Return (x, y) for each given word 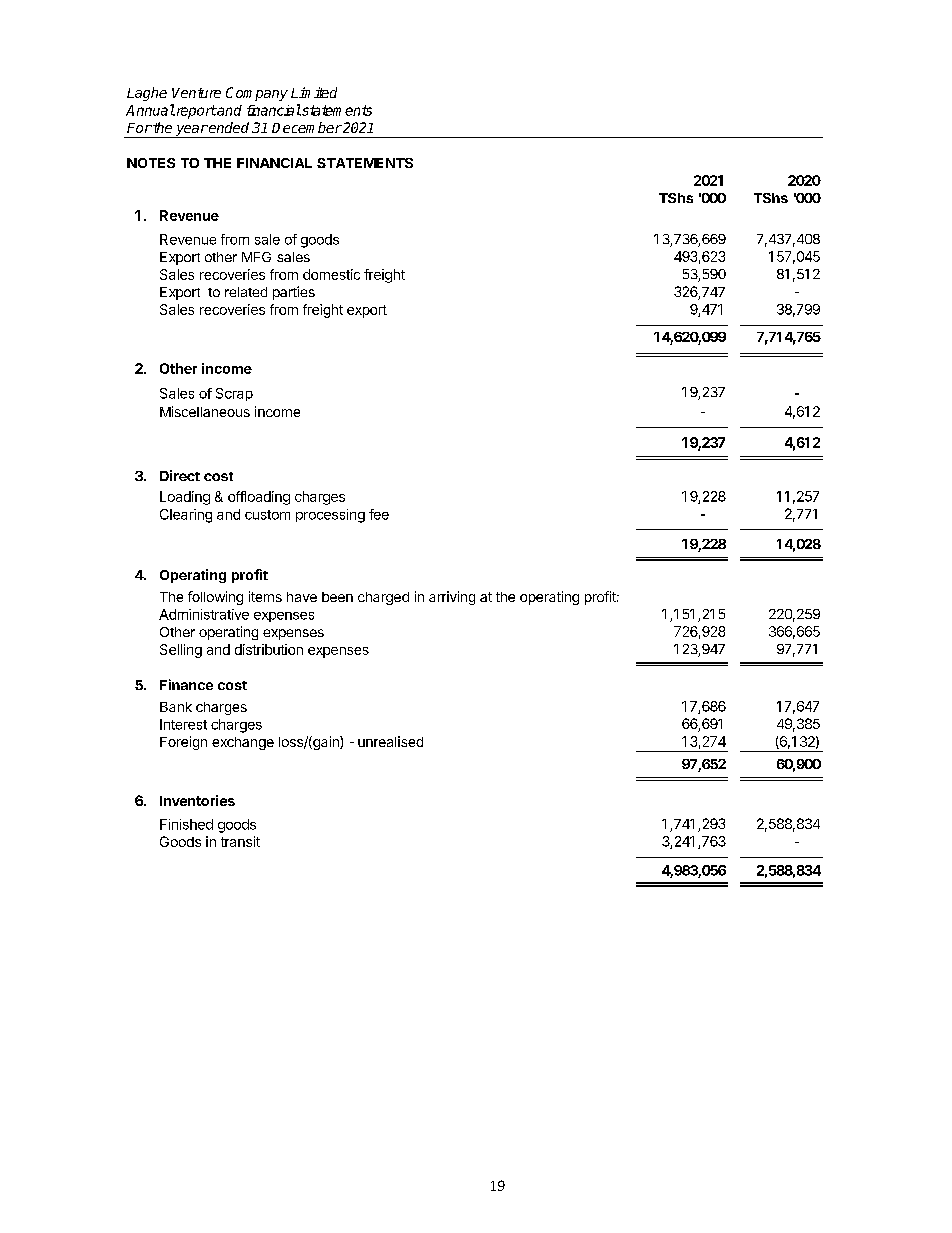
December (307, 127)
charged (383, 598)
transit (240, 841)
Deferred (188, 411)
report (195, 112)
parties (294, 293)
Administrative (204, 614)
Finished (186, 824)
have (302, 597)
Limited (314, 92)
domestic (331, 274)
